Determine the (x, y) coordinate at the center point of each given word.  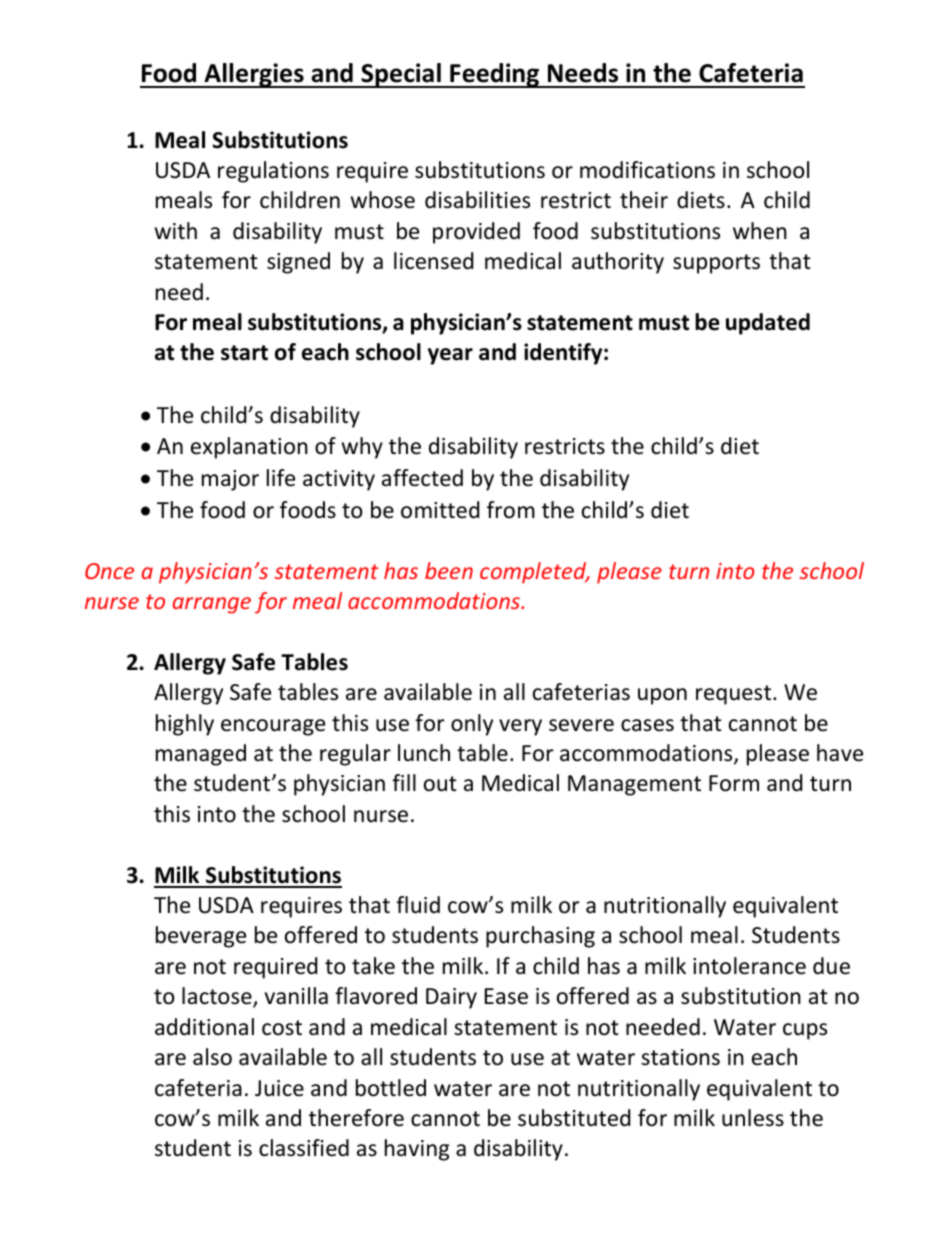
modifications (647, 170)
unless (753, 1118)
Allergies (254, 75)
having (417, 1150)
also (212, 1057)
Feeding (495, 75)
